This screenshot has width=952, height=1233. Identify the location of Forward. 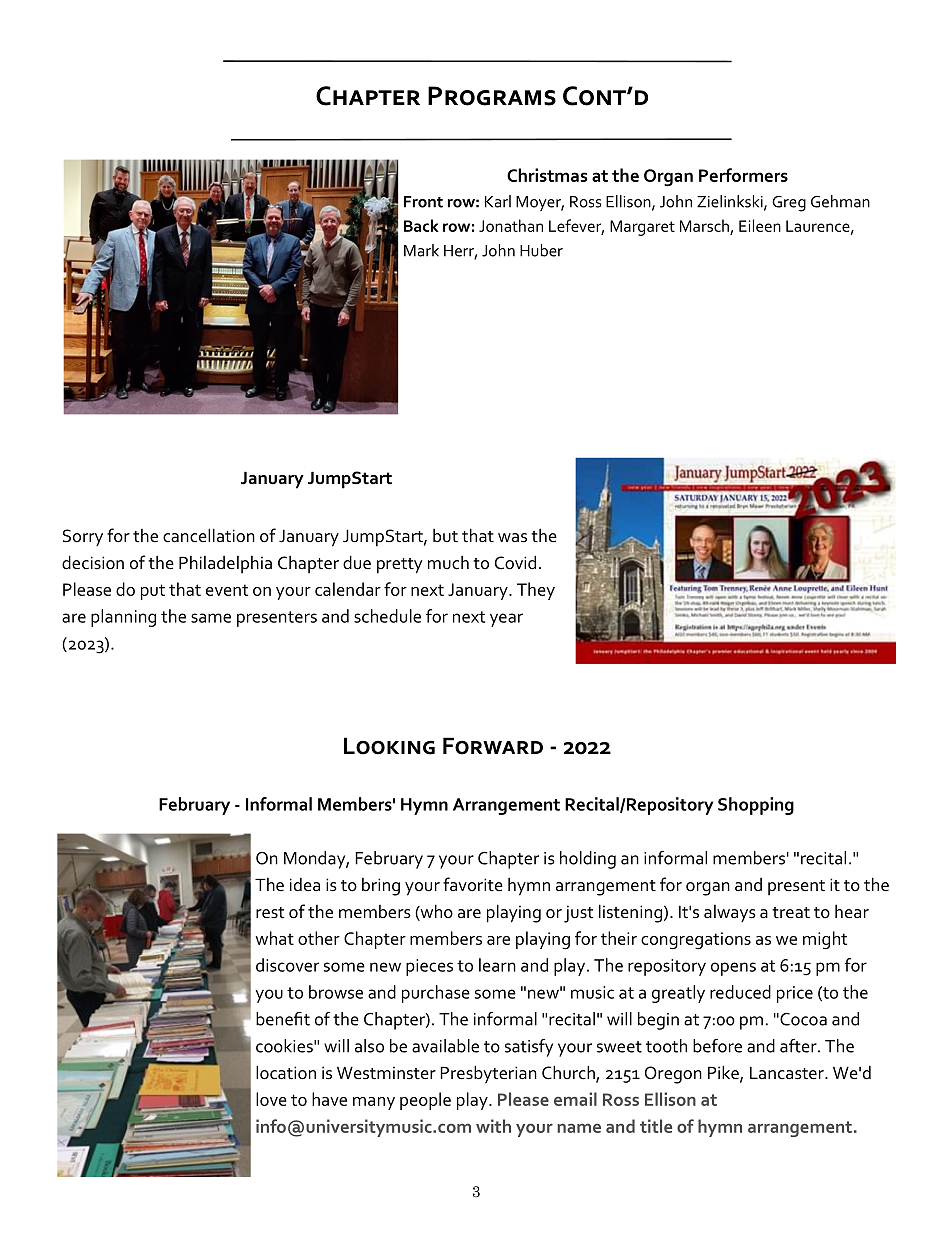
(493, 746).
